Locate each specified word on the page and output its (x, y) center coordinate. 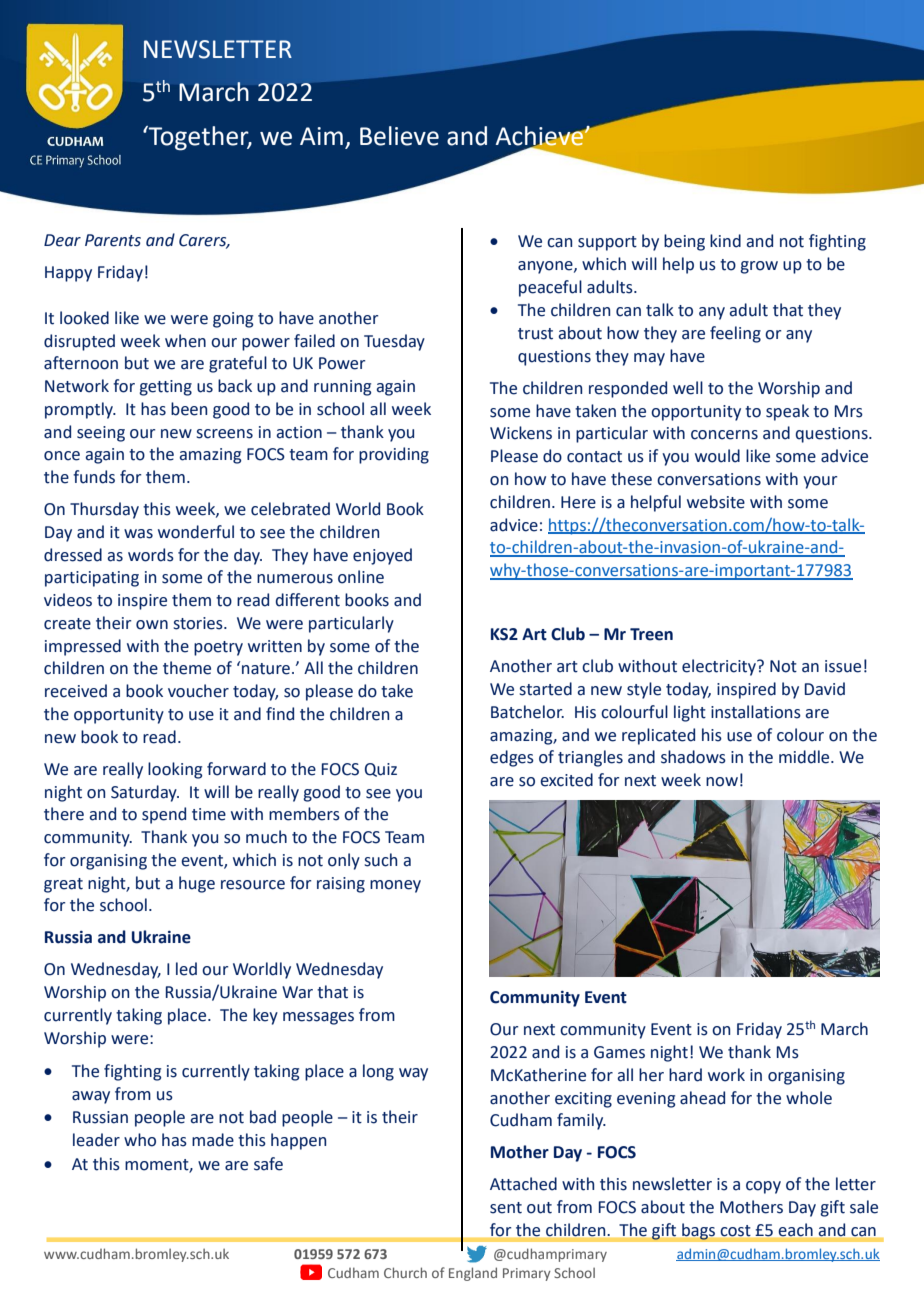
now (722, 782)
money (395, 886)
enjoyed (382, 556)
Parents (113, 240)
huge (197, 884)
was (138, 534)
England (473, 1274)
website (716, 502)
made (213, 1140)
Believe (399, 136)
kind (725, 241)
